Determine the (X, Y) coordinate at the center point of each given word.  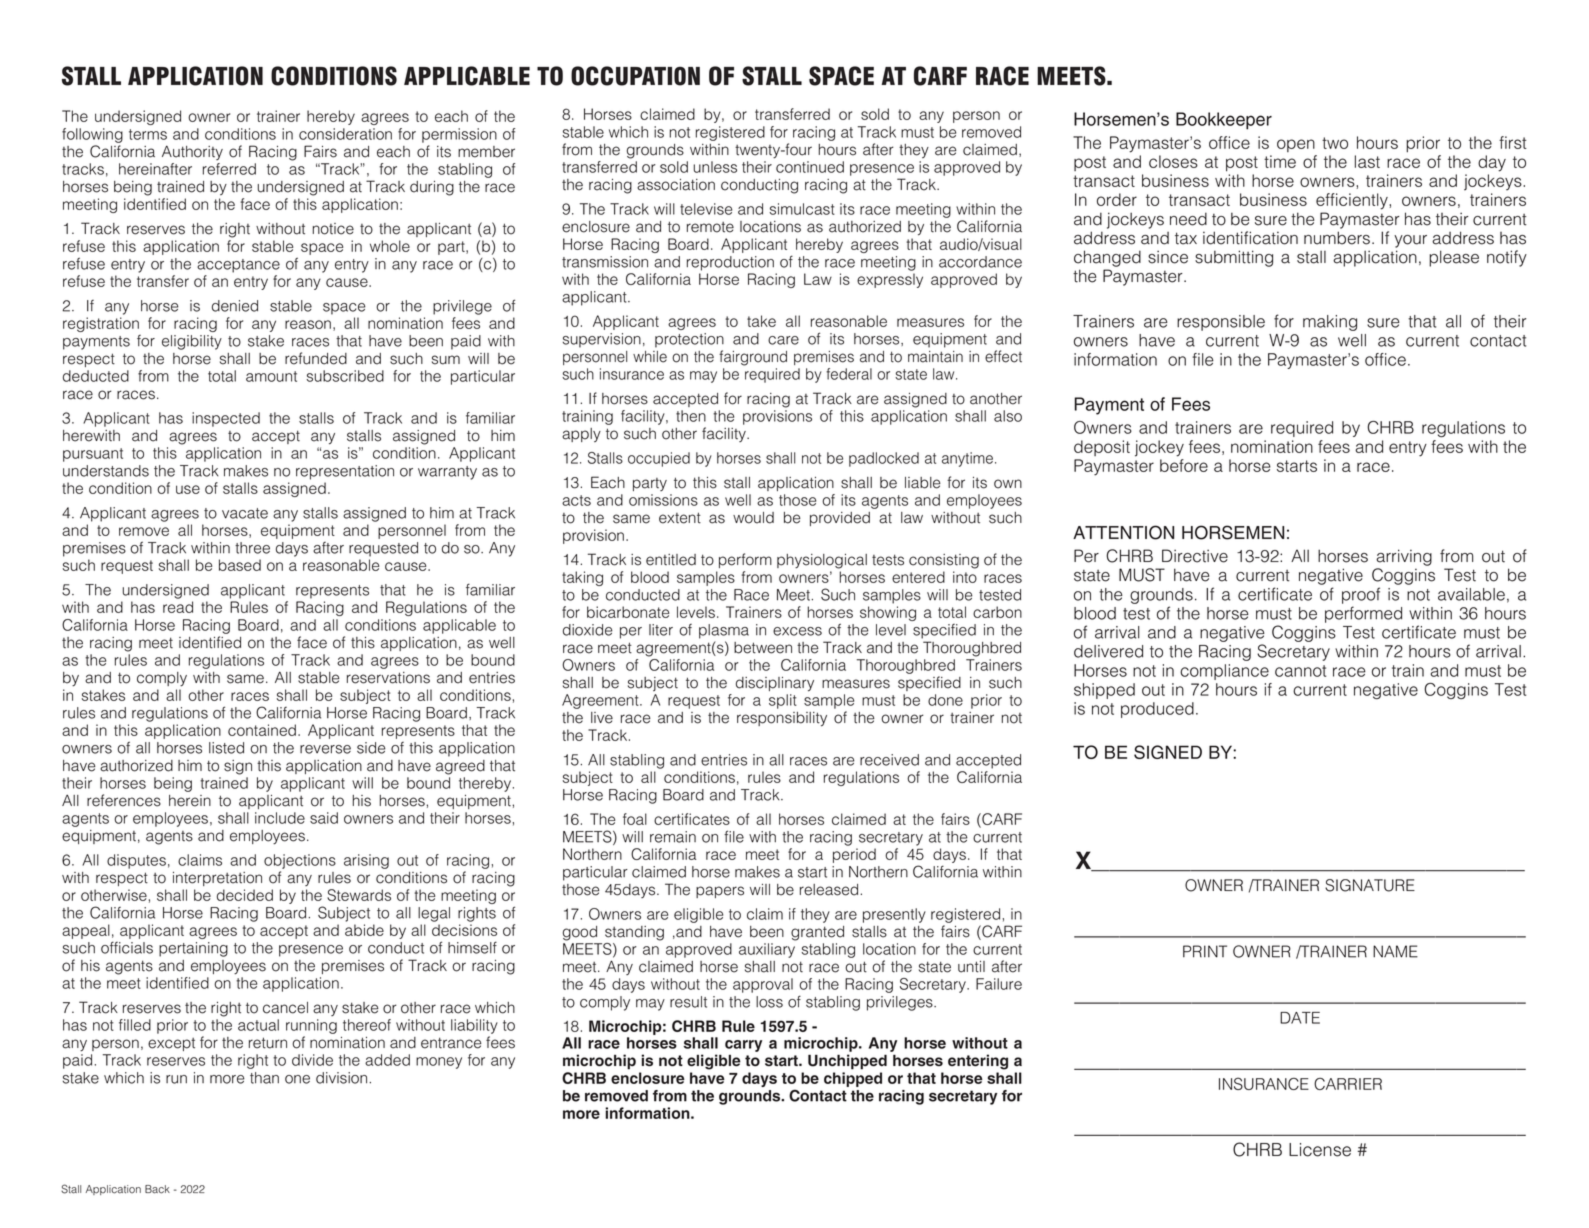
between (763, 648)
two (1335, 143)
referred (229, 169)
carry (743, 1046)
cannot (1300, 671)
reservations (388, 678)
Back (157, 1189)
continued (810, 167)
